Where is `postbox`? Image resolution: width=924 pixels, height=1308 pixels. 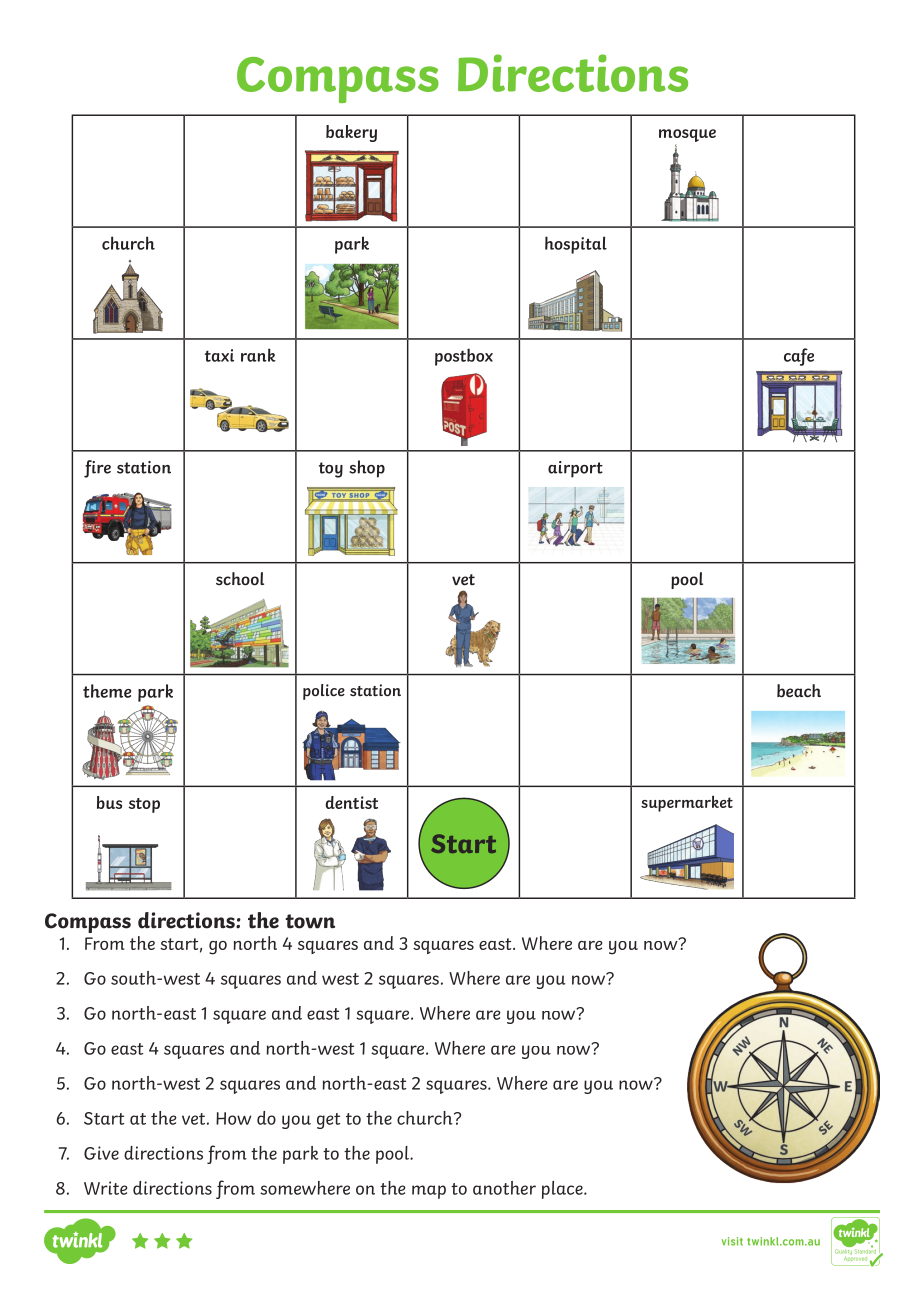
postbox is located at coordinates (464, 357).
